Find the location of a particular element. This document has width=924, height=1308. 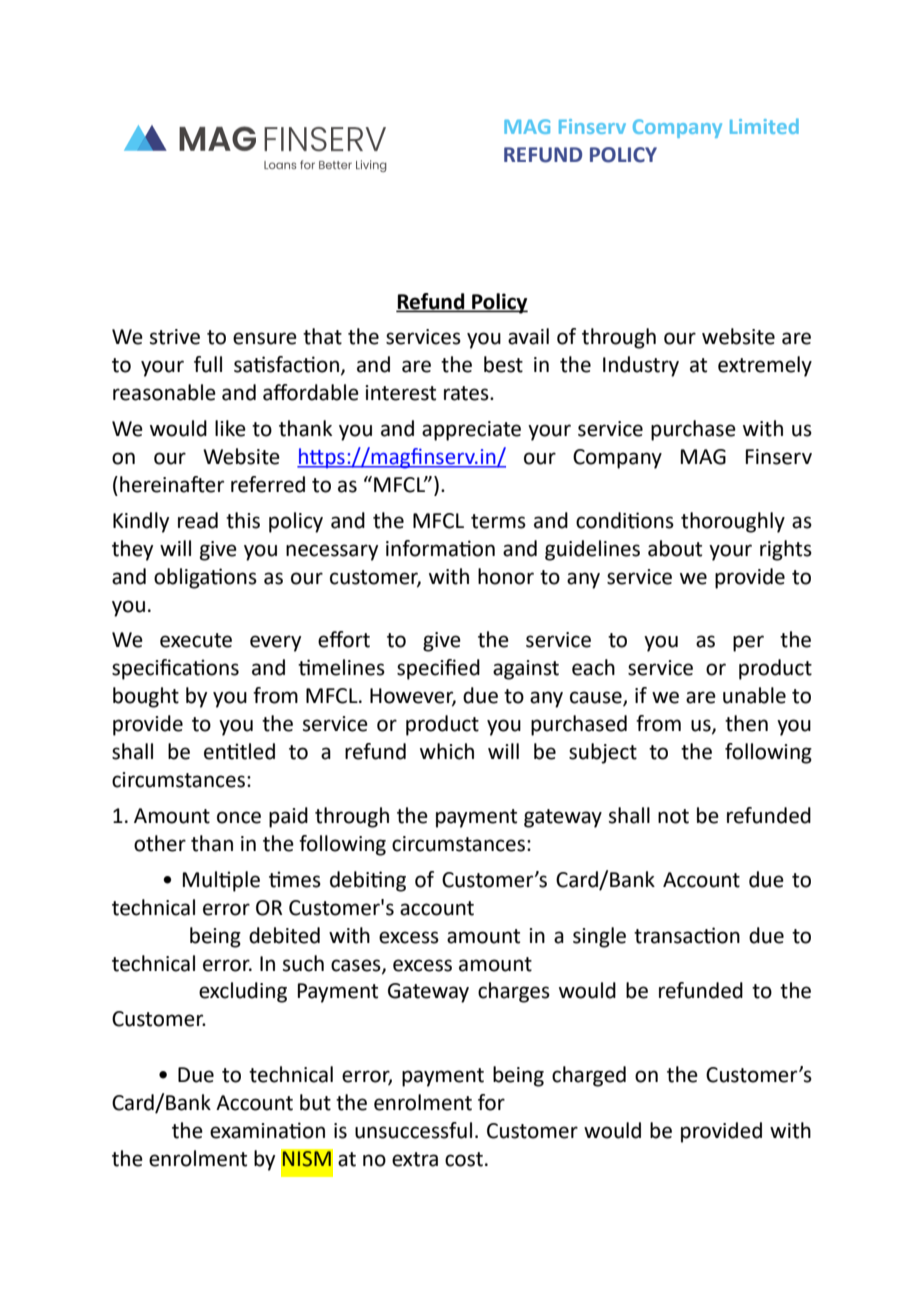

per is located at coordinates (748, 643).
